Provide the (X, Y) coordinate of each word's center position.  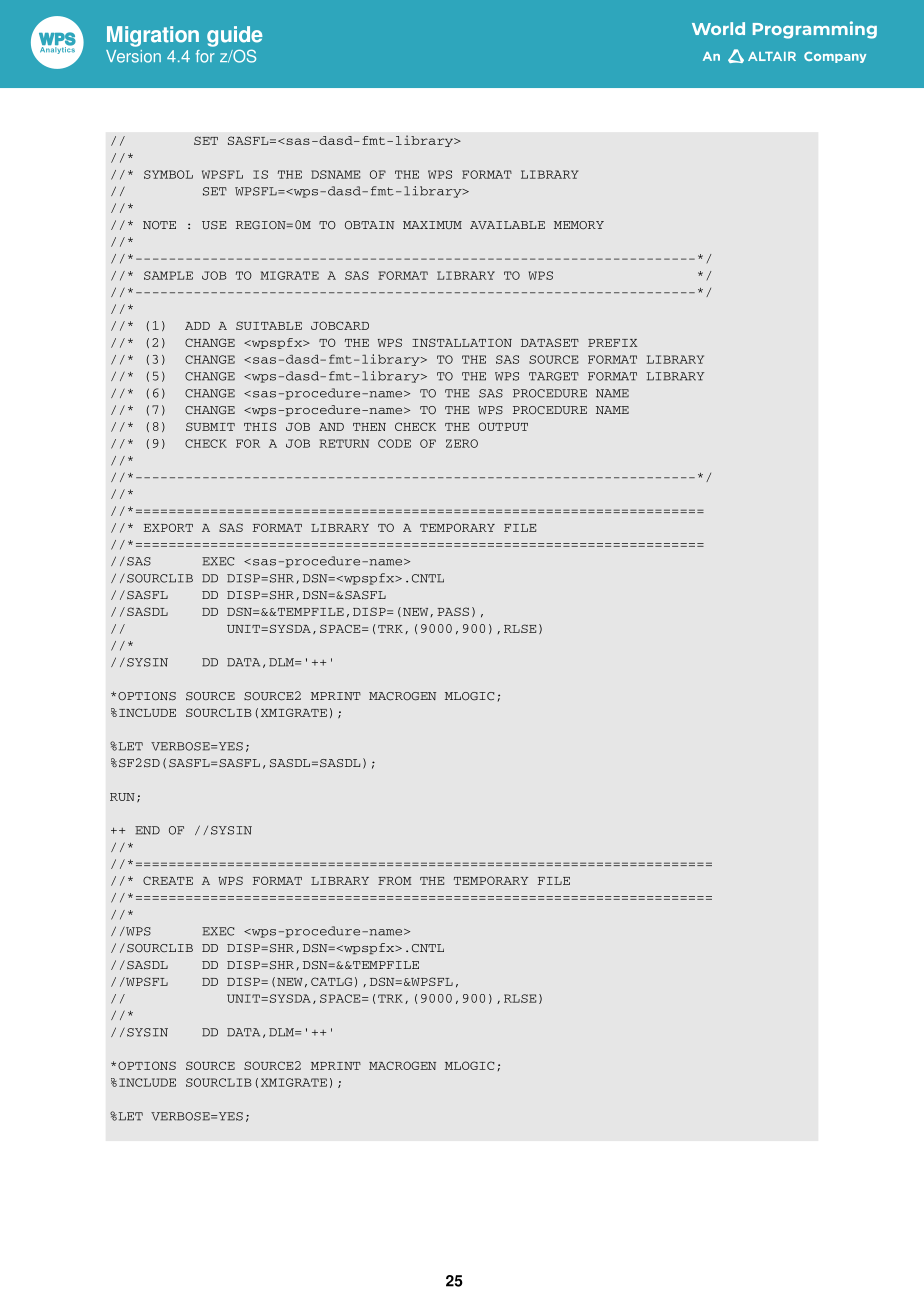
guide (234, 36)
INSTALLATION (462, 342)
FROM (395, 880)
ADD (197, 326)
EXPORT (168, 527)
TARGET (554, 376)
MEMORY (579, 225)
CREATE (168, 880)
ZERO (462, 443)
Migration (153, 36)
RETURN (344, 443)
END (147, 830)
